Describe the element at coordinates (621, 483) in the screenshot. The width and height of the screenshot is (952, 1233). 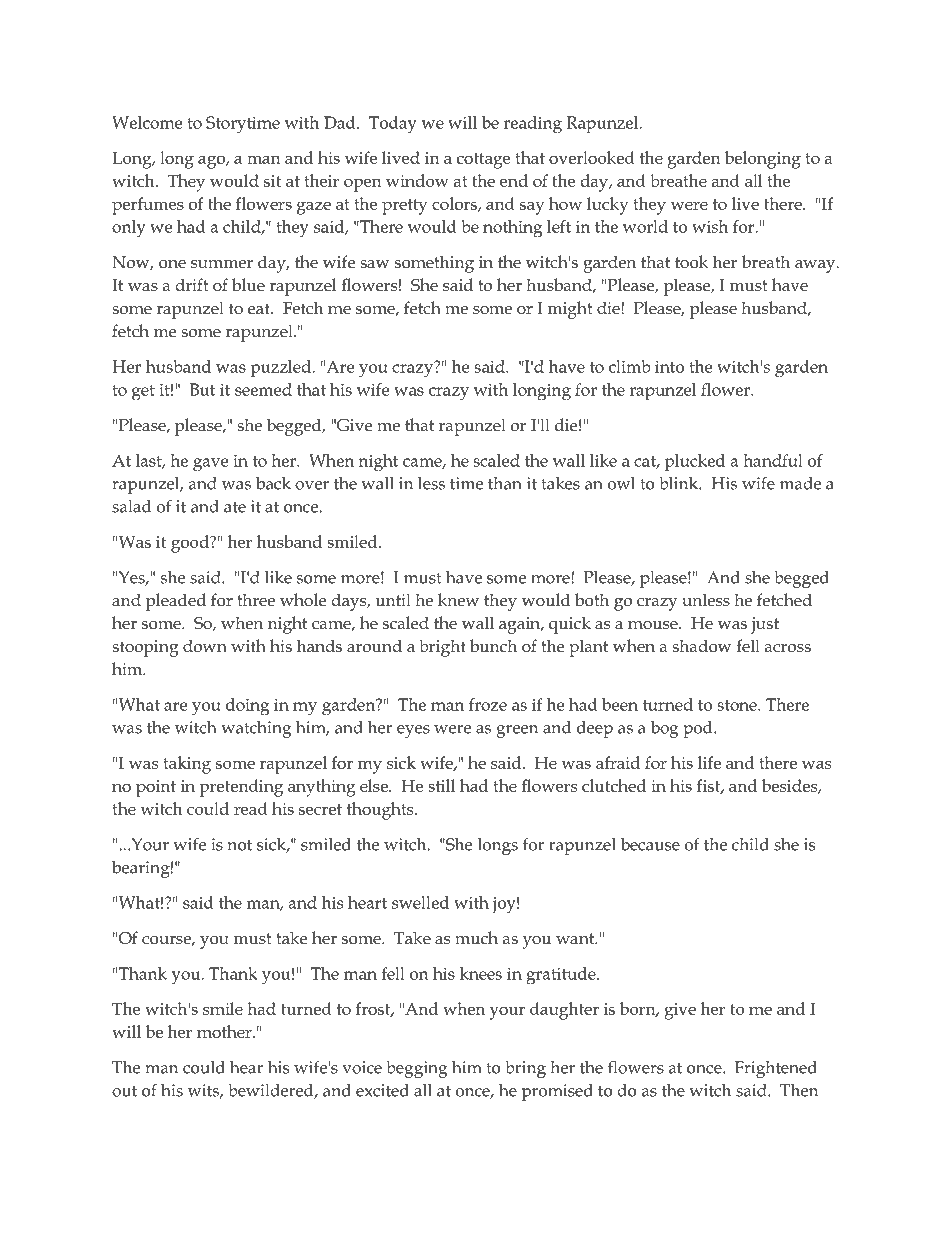
I see `owl` at that location.
